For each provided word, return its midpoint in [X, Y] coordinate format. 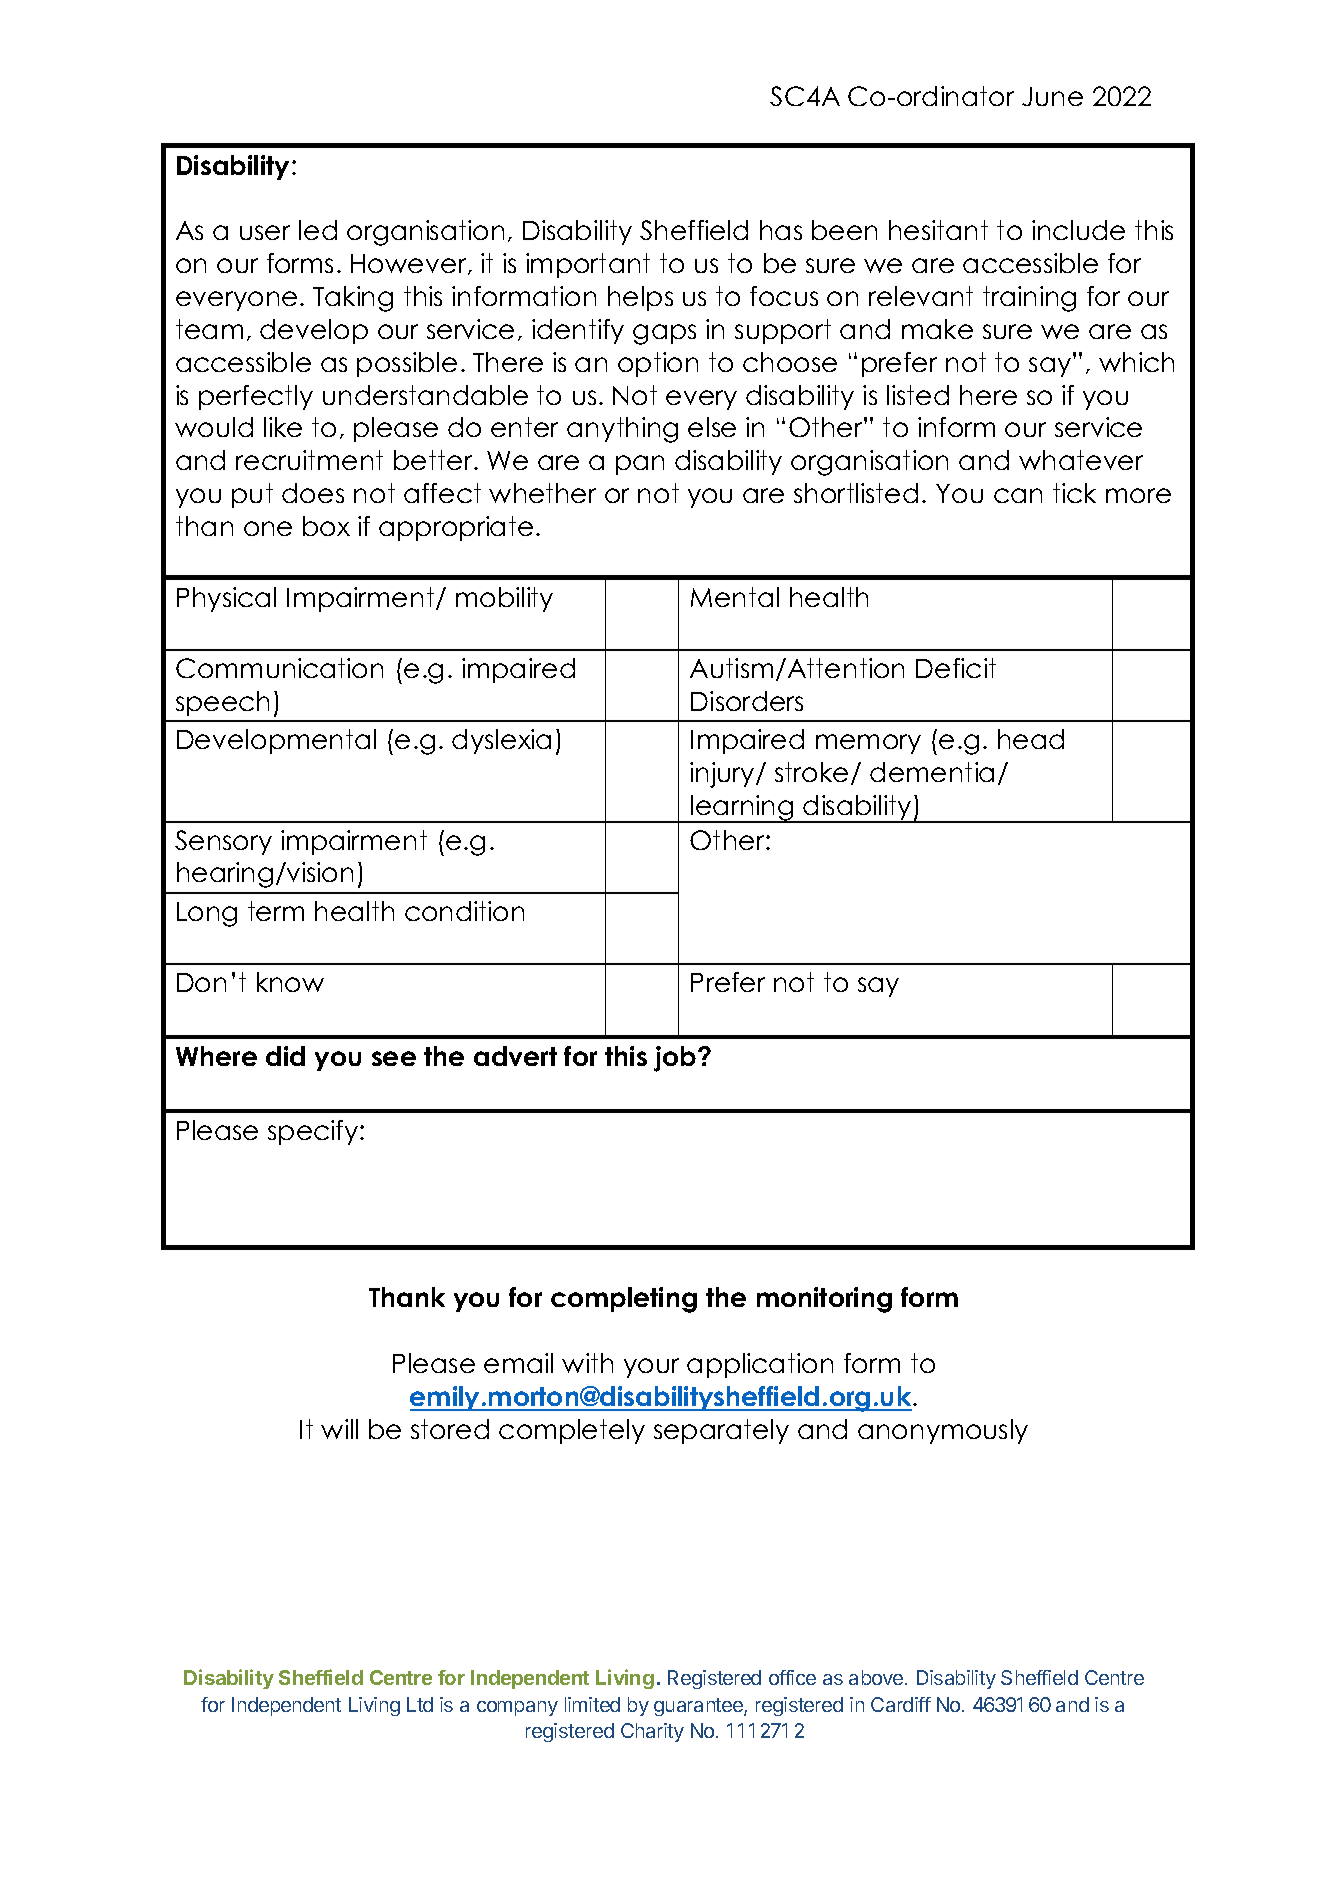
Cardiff [901, 1704]
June [1052, 96]
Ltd [420, 1704]
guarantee [699, 1707]
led [318, 230]
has [781, 230]
